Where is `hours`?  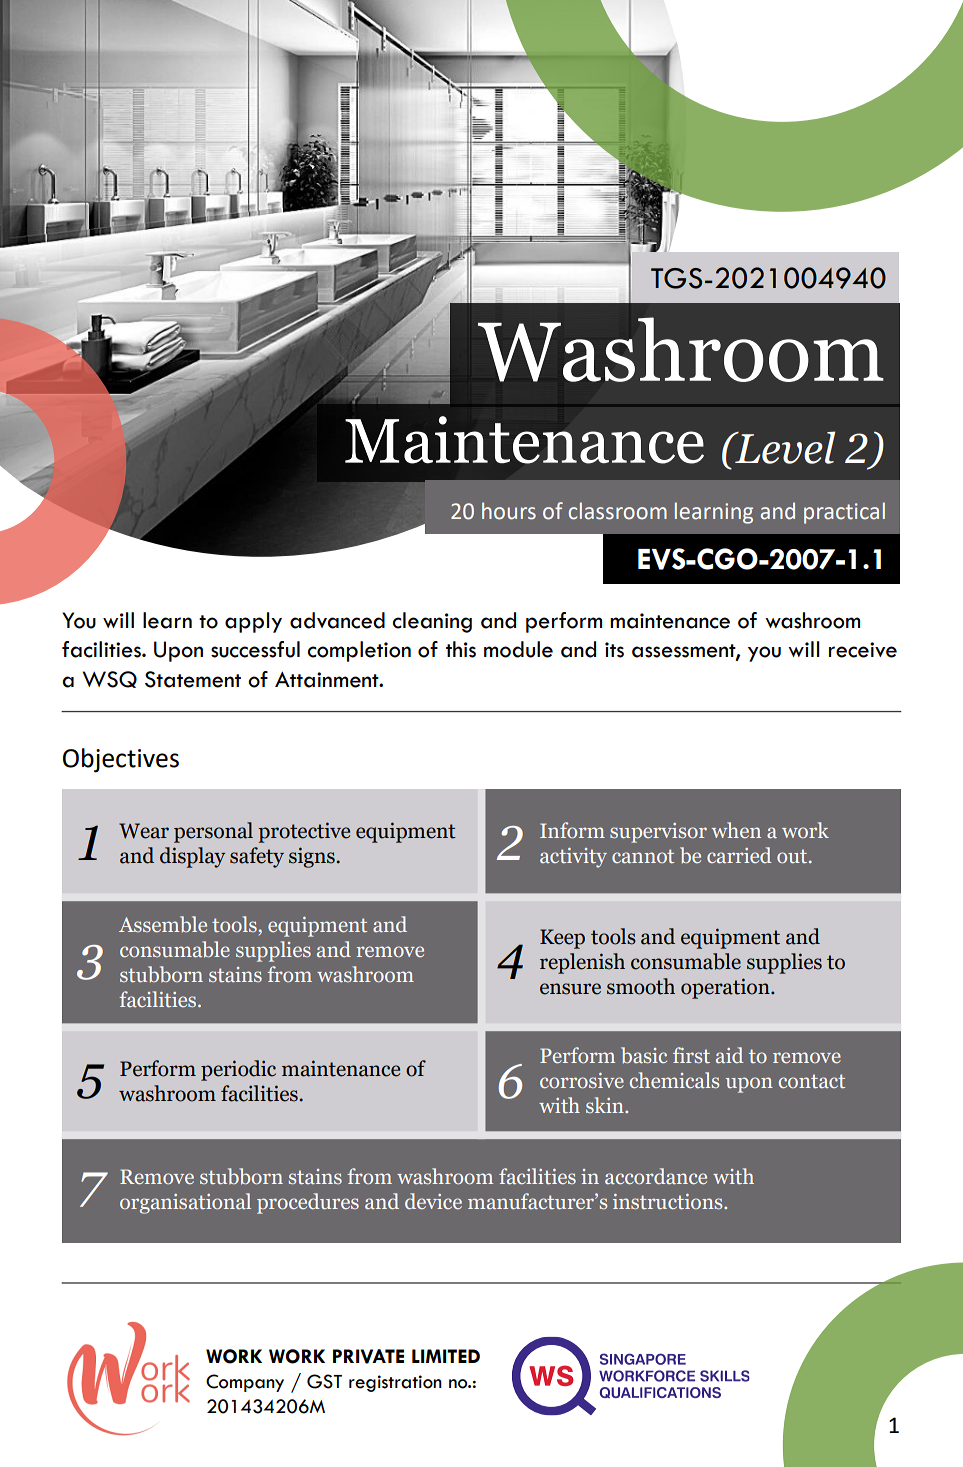 hours is located at coordinates (509, 511).
